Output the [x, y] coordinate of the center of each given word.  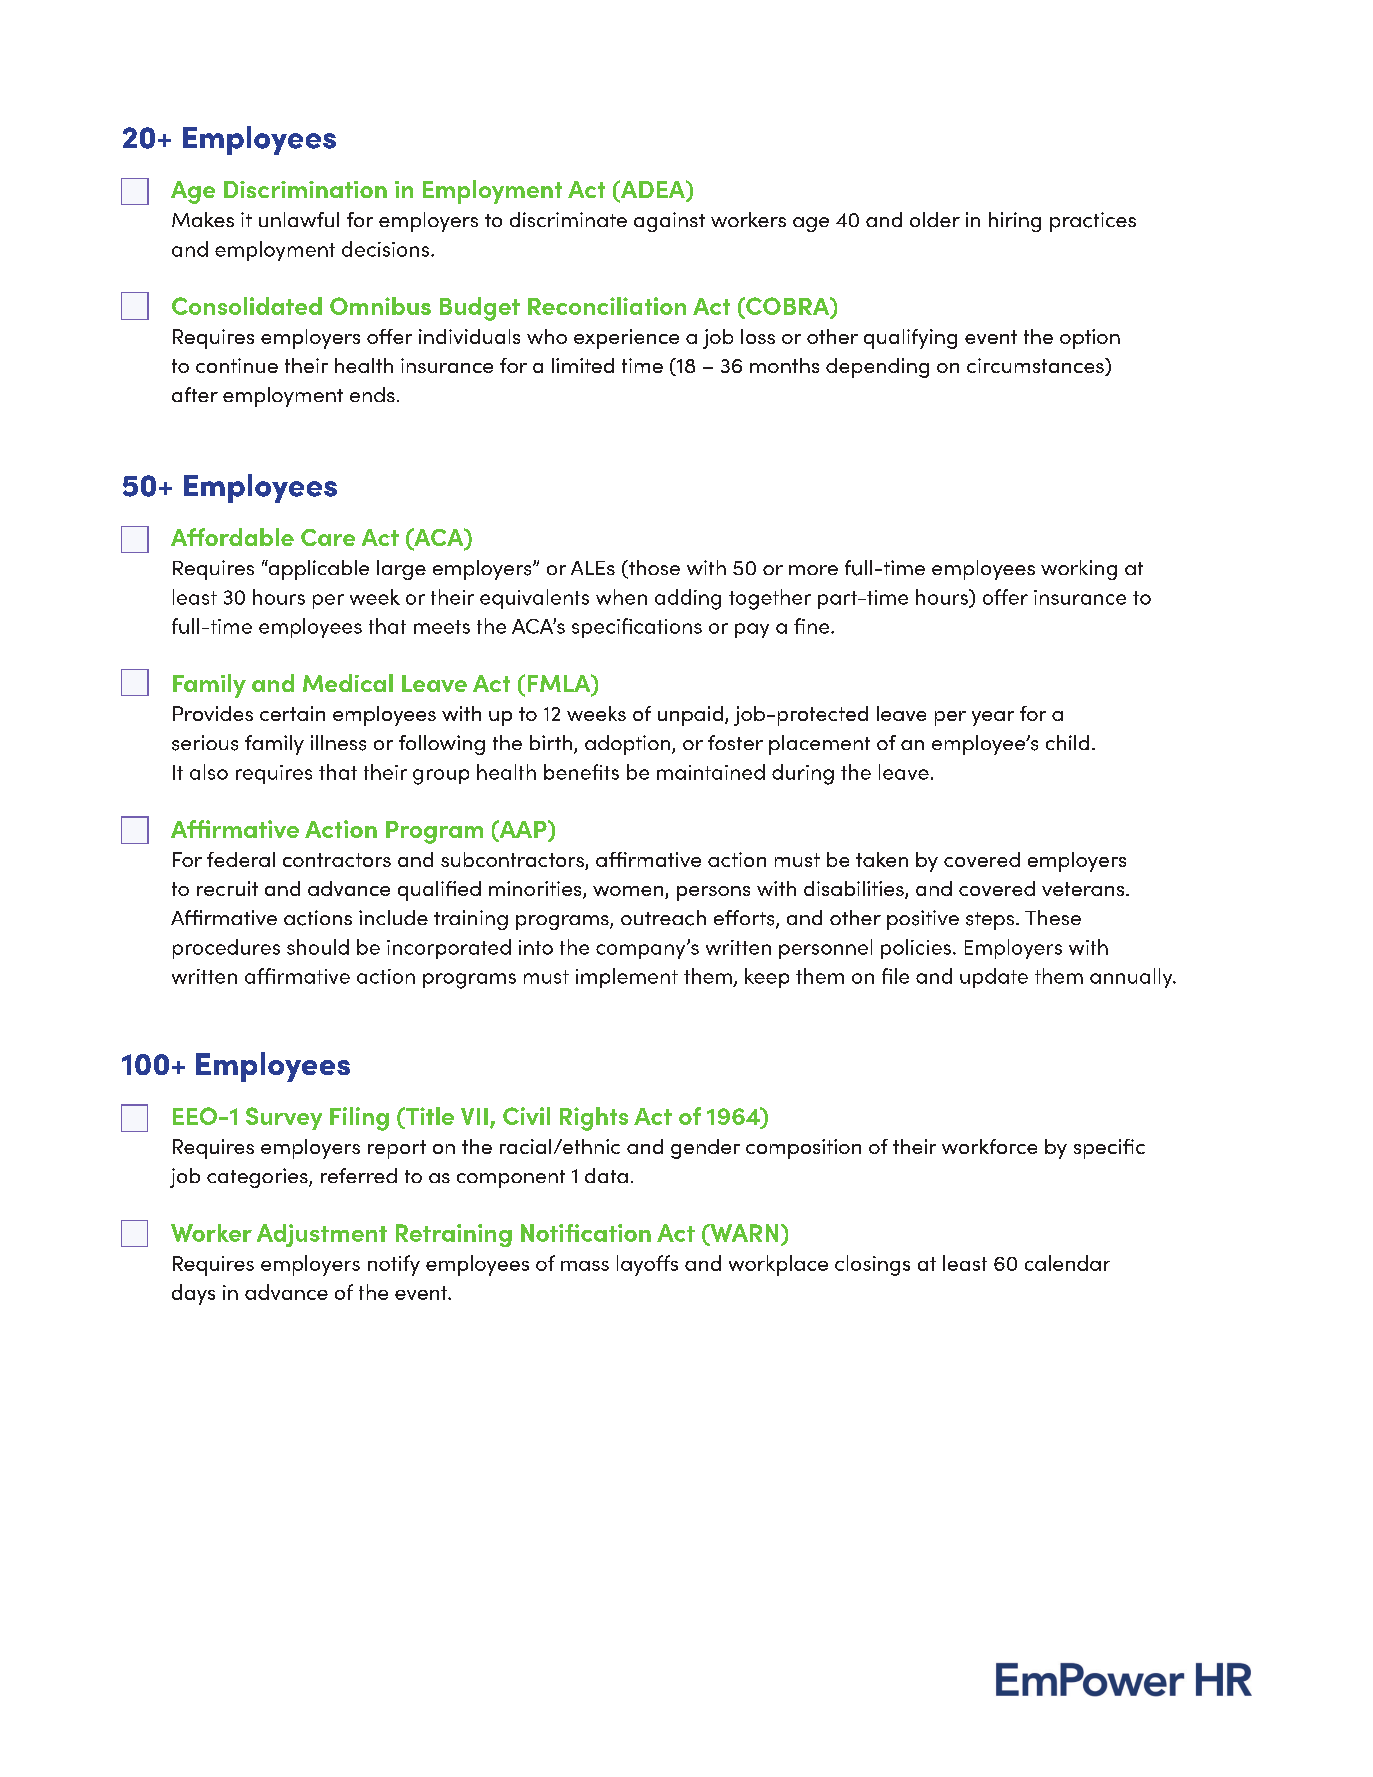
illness [338, 743]
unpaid [690, 716]
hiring [1015, 222]
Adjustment [322, 1235]
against [669, 222]
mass [585, 1266]
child [1067, 742]
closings [872, 1265]
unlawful [299, 219]
